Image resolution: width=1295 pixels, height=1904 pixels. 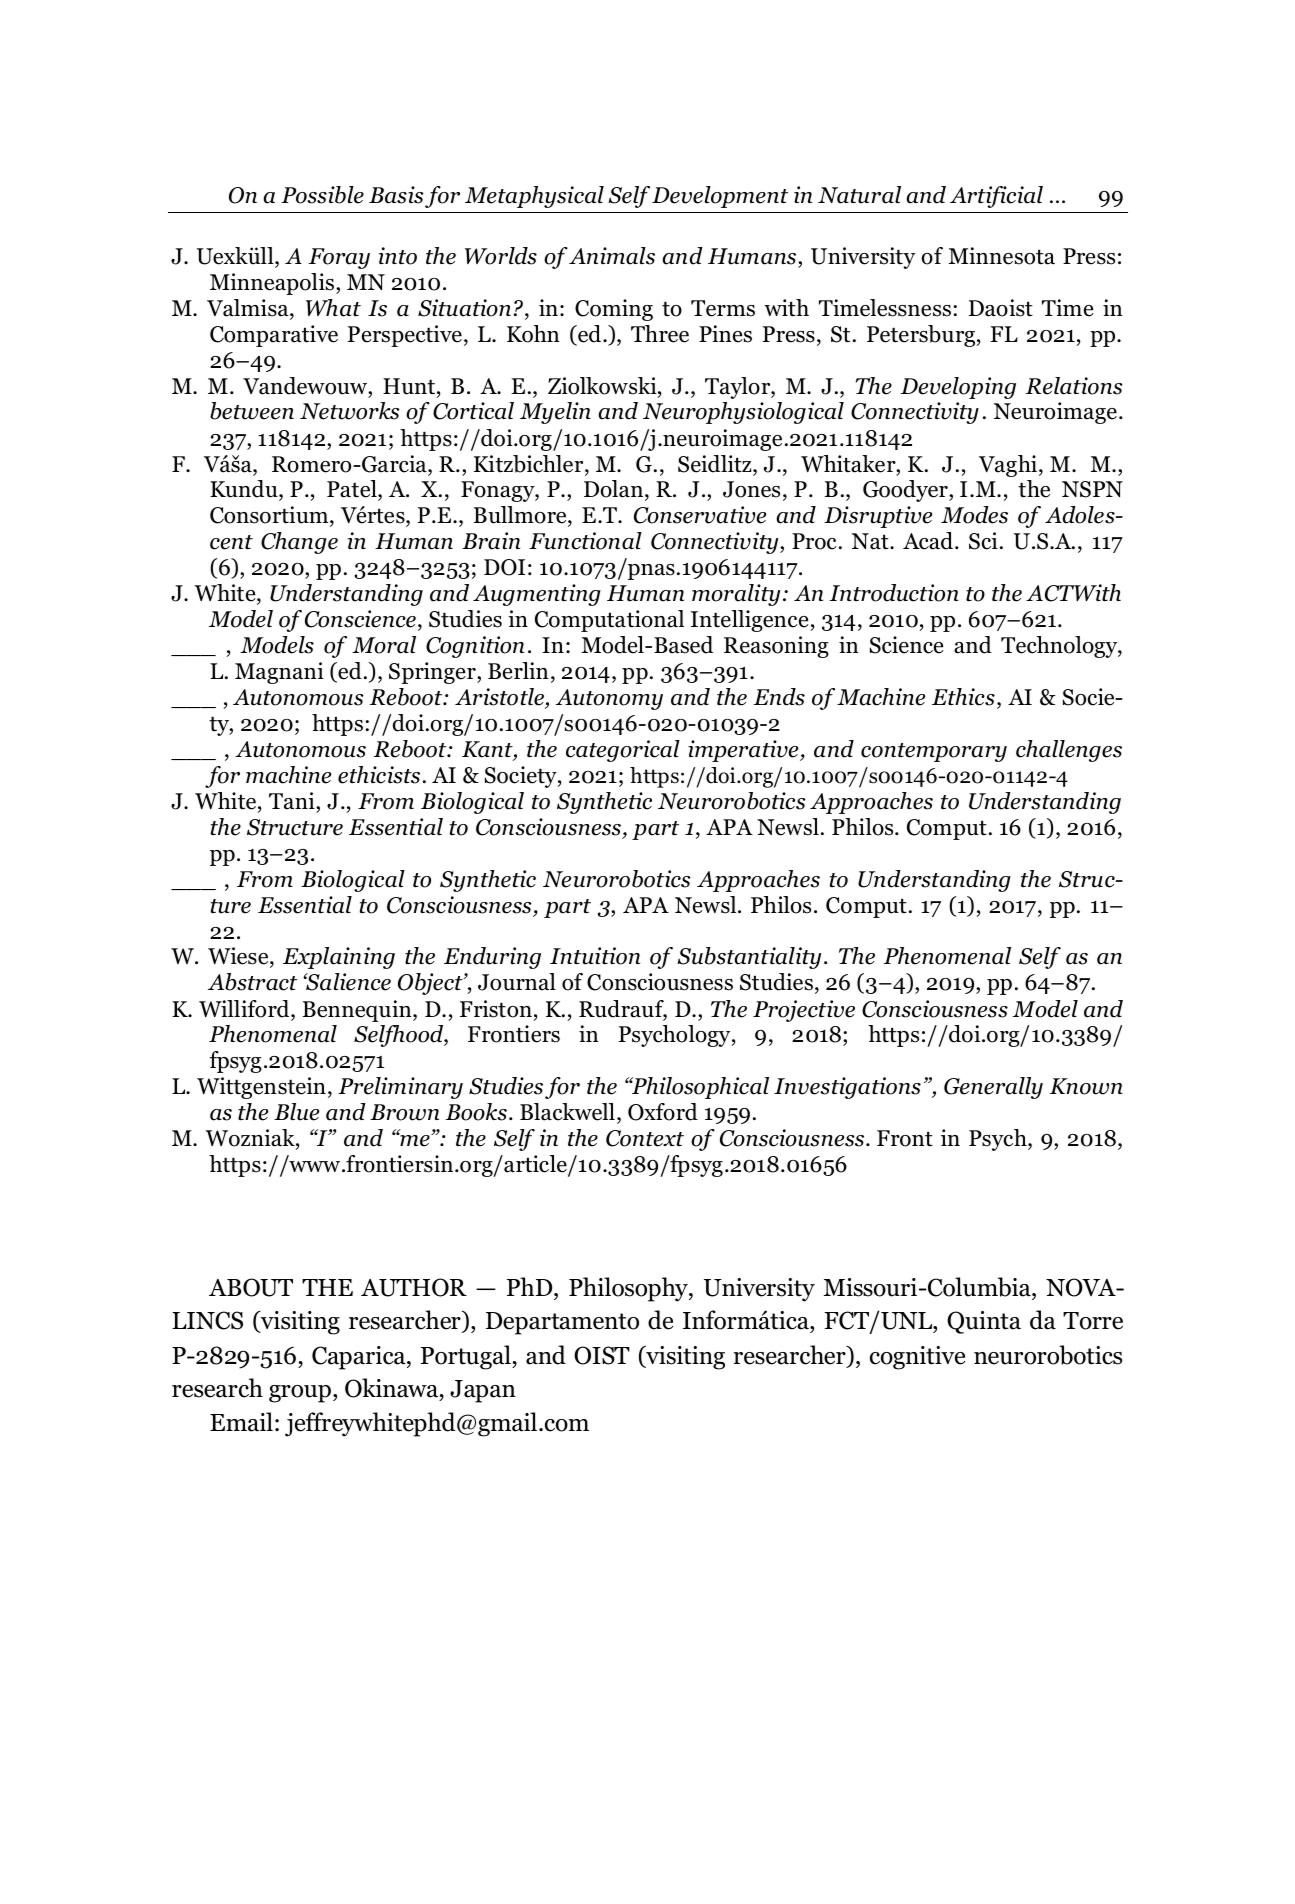 I want to click on contemporary, so click(x=934, y=752).
